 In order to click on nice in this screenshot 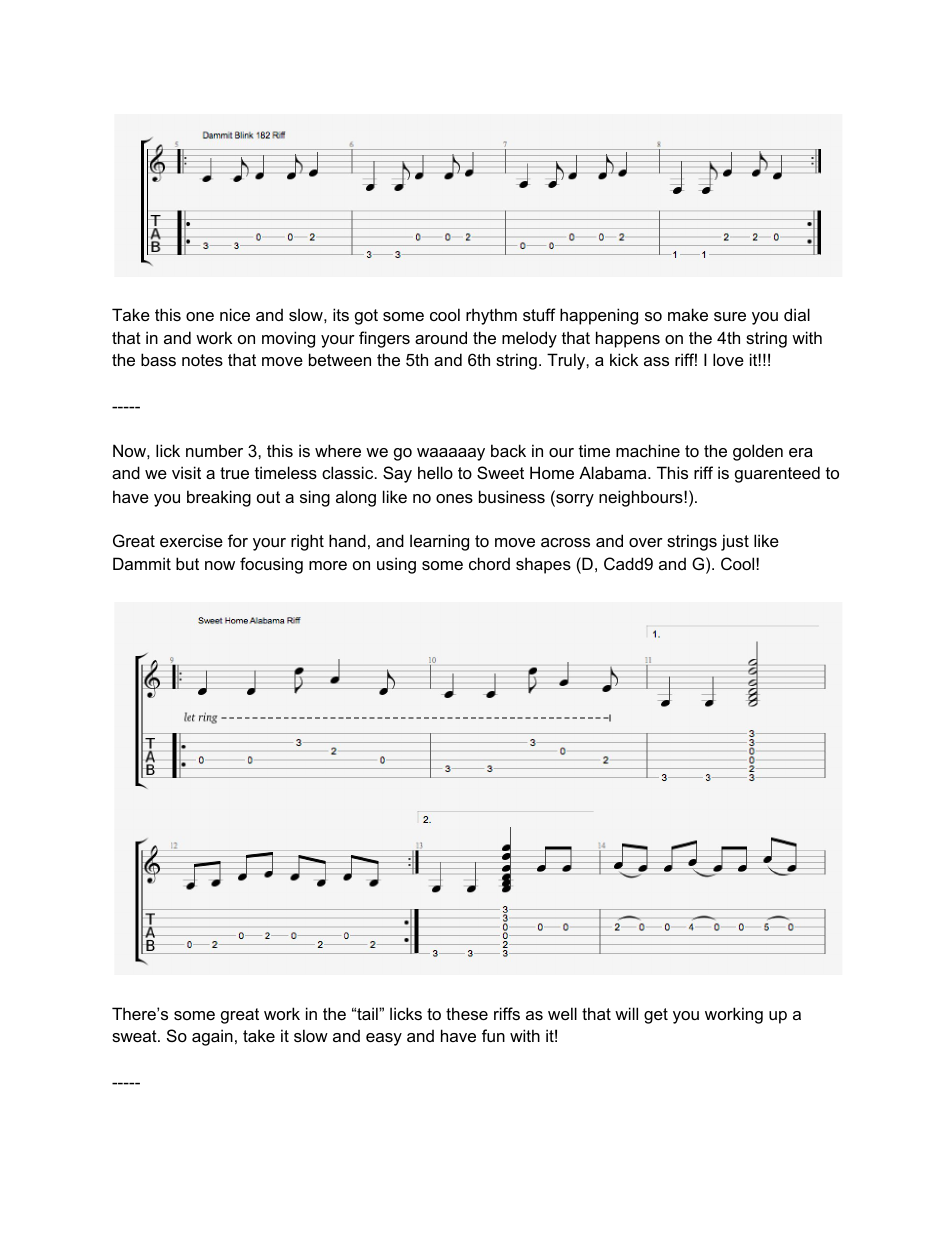, I will do `click(235, 314)`.
